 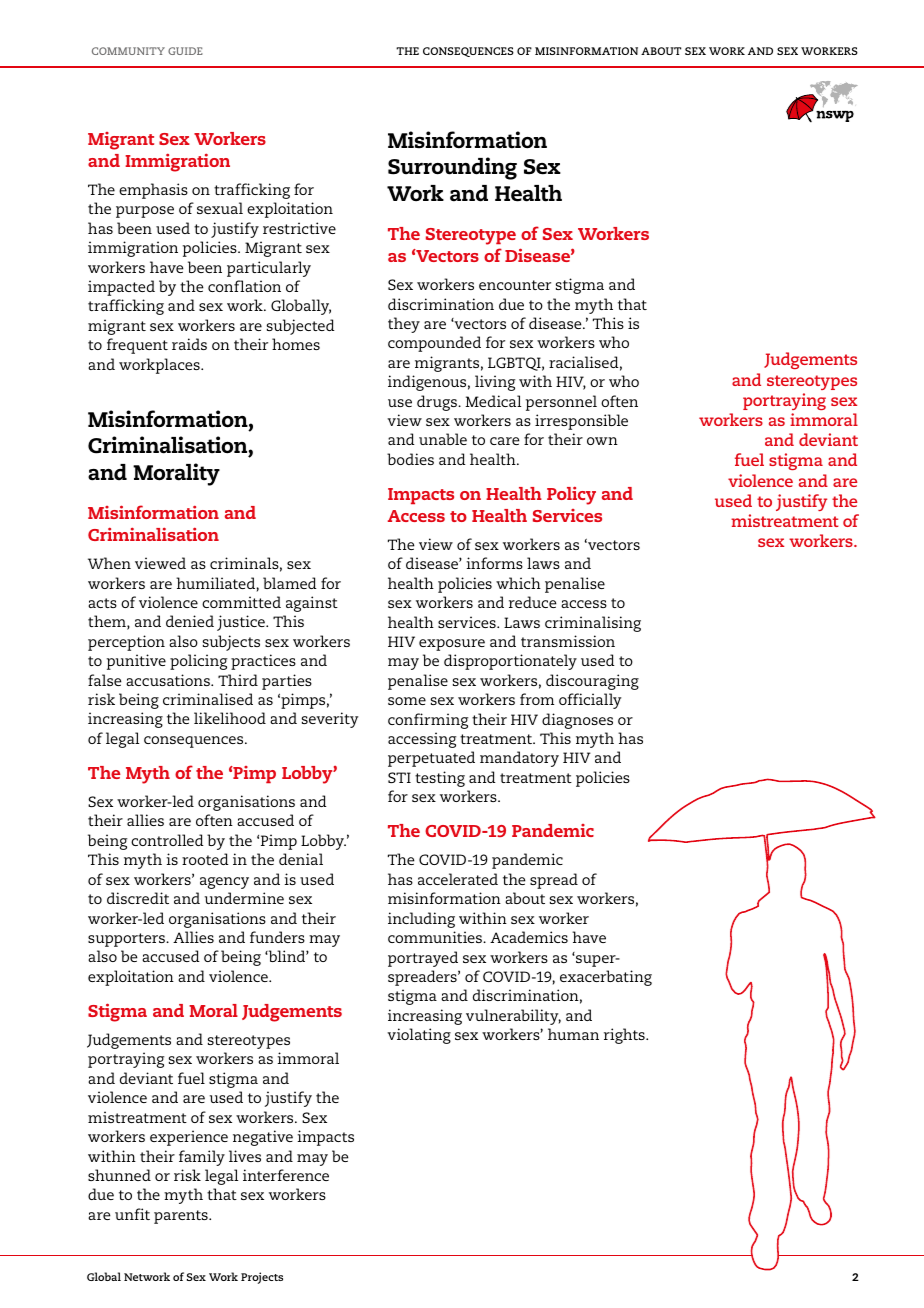 I want to click on transmission, so click(x=568, y=641).
